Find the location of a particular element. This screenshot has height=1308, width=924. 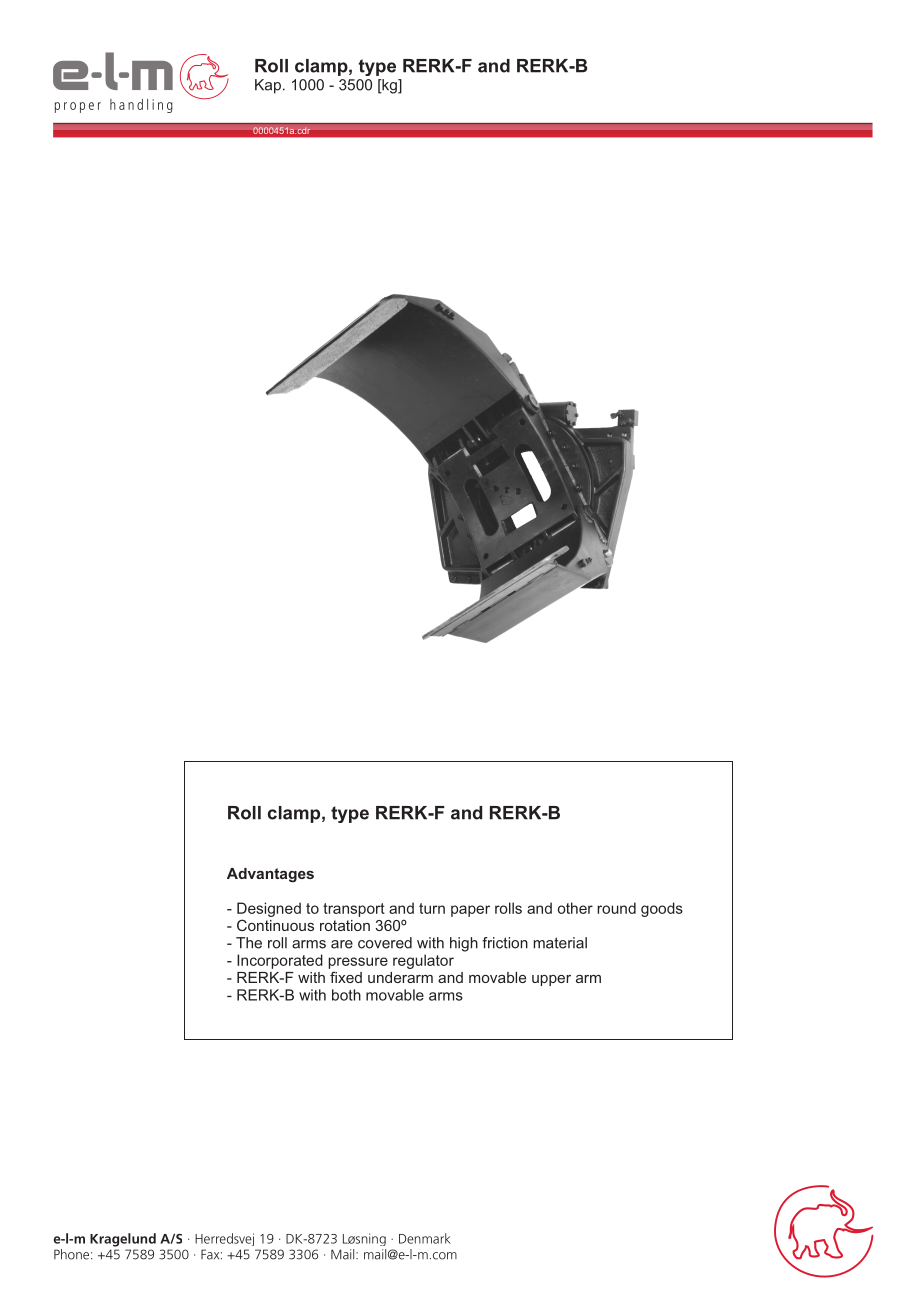

high is located at coordinates (464, 944).
